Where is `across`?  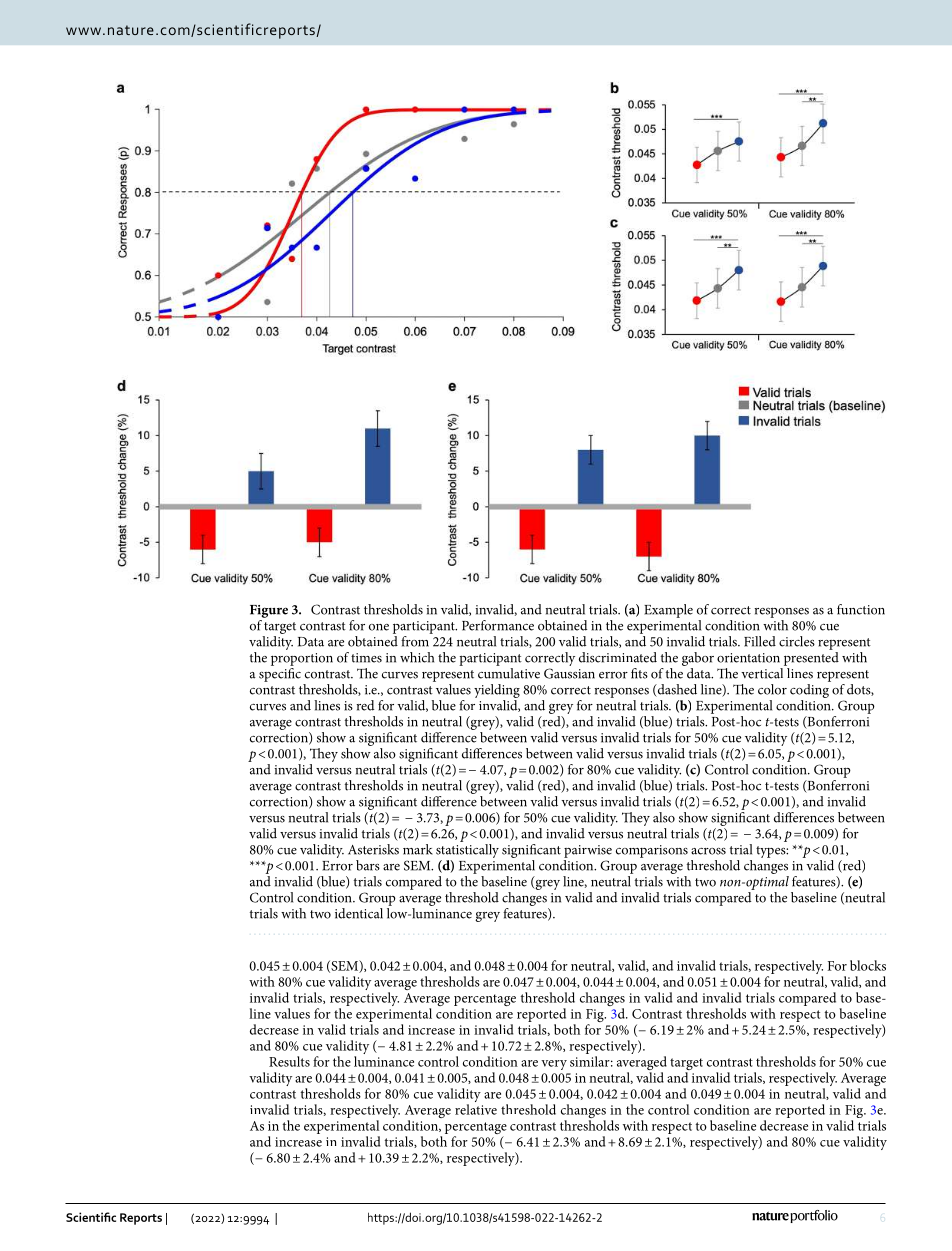
across is located at coordinates (708, 851).
